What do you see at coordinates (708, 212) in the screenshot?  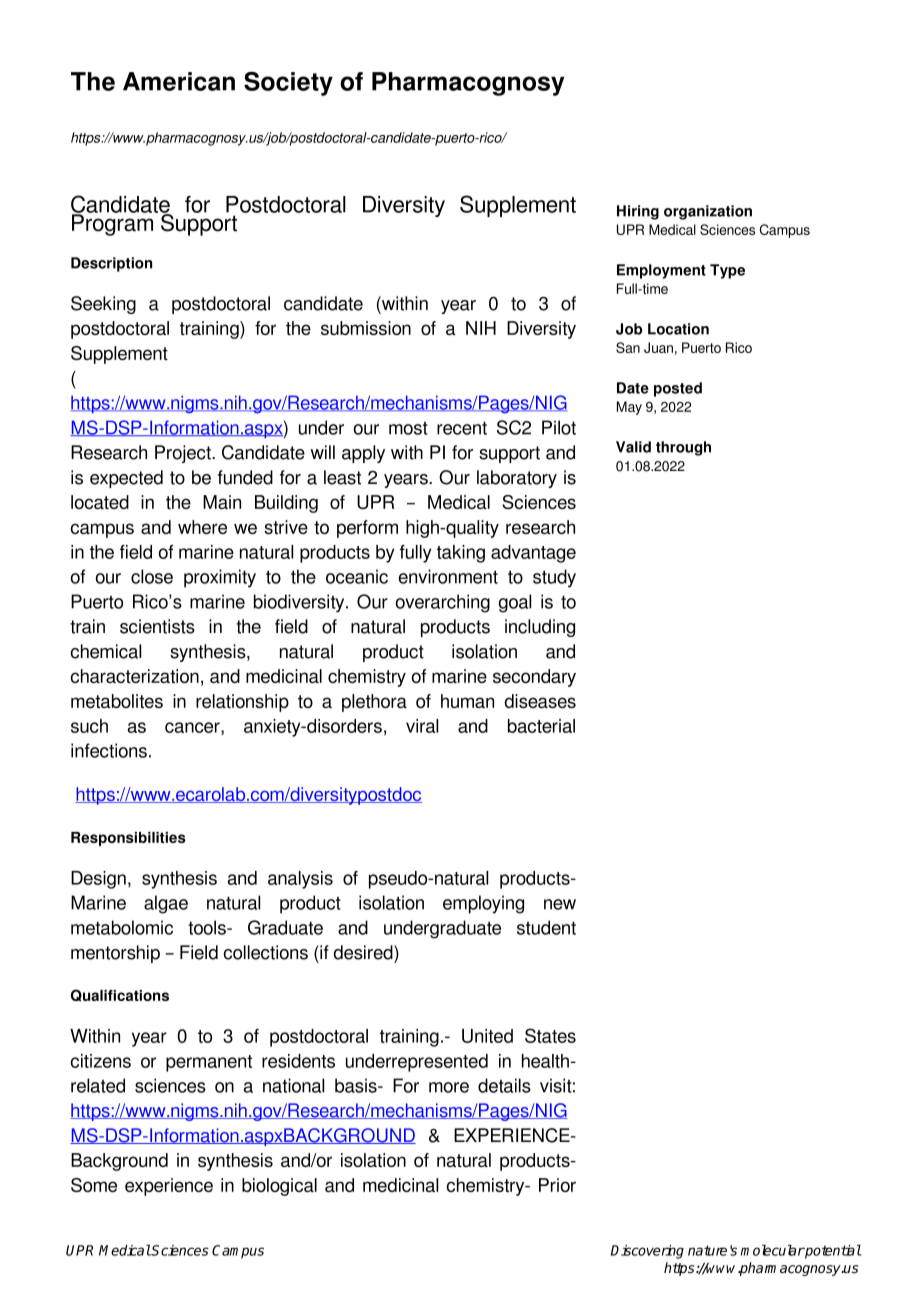 I see `organization` at bounding box center [708, 212].
